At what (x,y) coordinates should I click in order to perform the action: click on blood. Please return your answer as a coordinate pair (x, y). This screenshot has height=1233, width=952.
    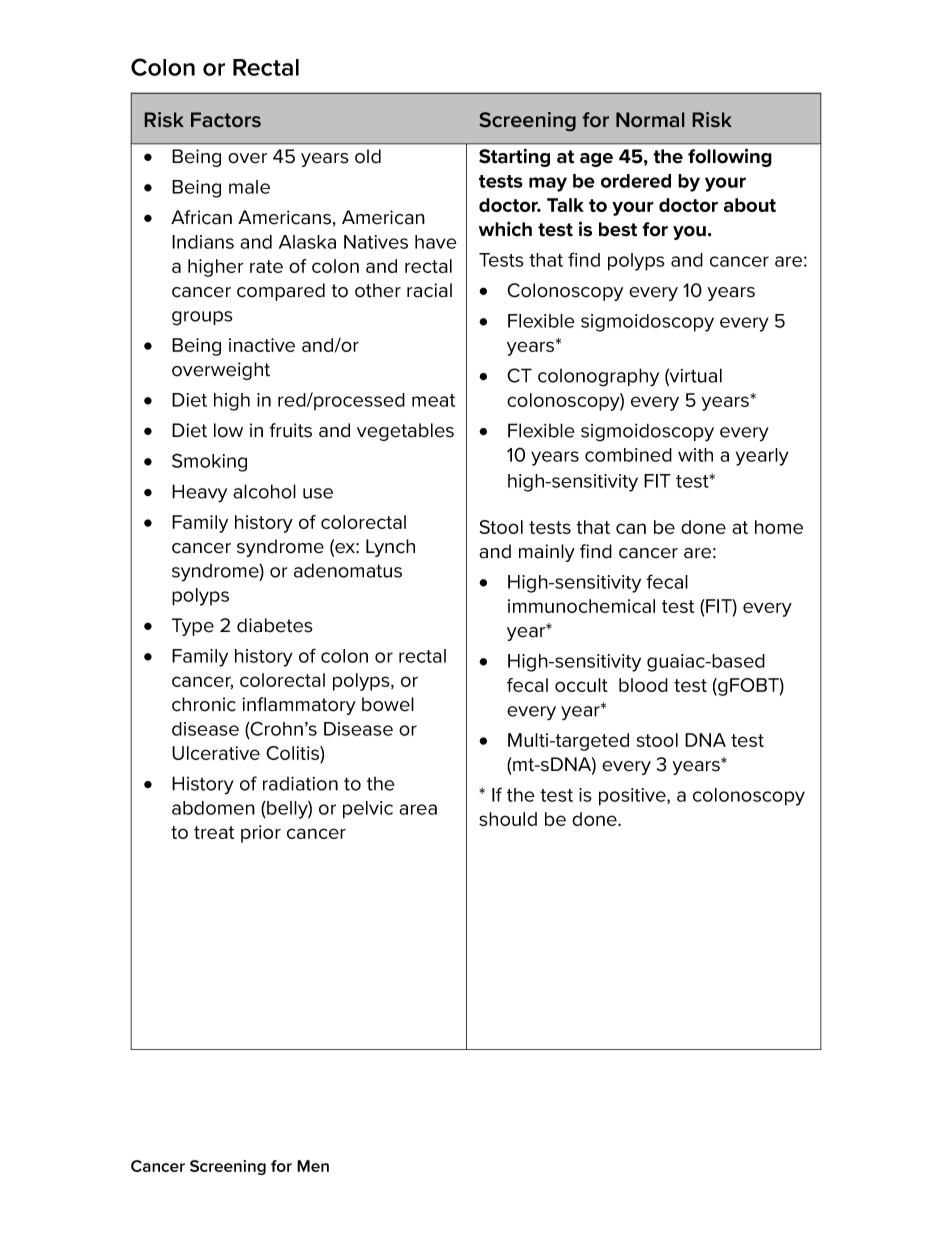
    Looking at the image, I should click on (643, 685).
